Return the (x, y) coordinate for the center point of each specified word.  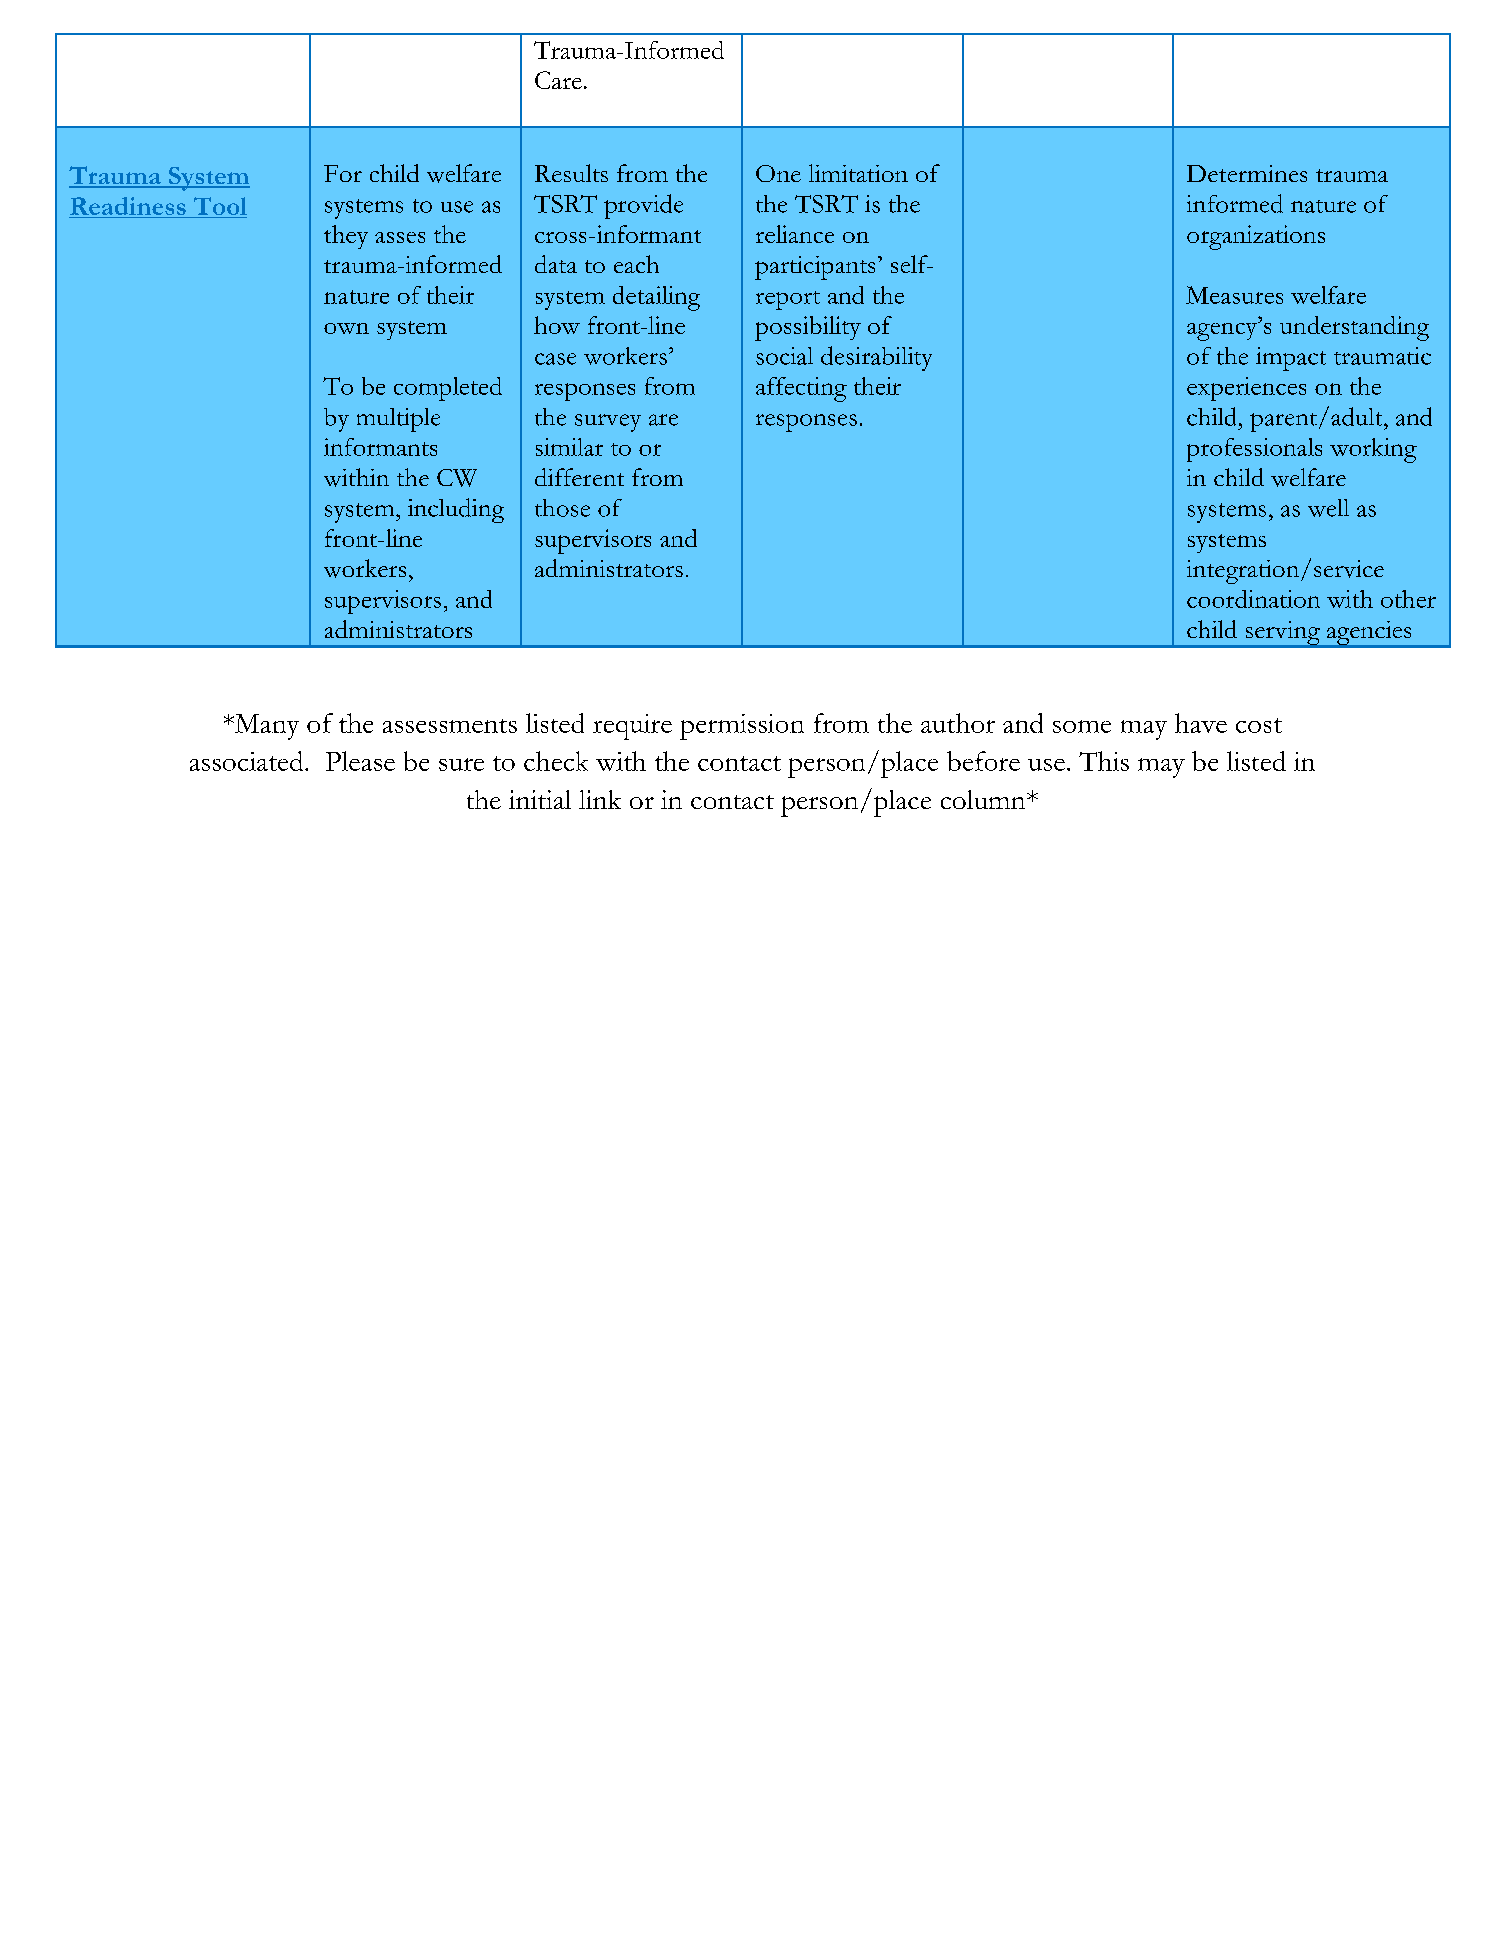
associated (248, 761)
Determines (1247, 173)
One (778, 173)
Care (558, 80)
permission (742, 727)
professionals (1254, 450)
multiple (398, 420)
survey (608, 423)
